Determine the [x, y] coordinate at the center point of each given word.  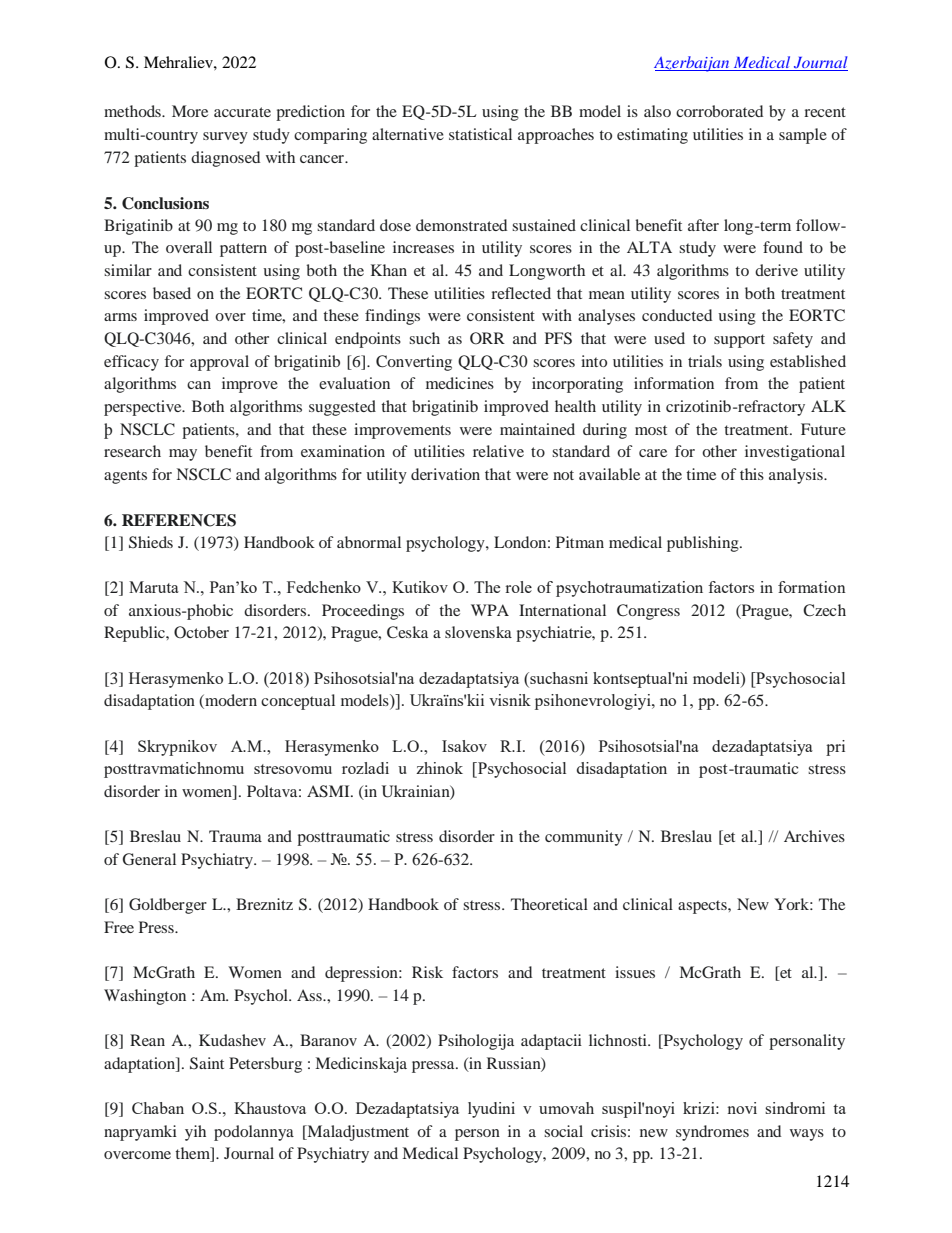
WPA [490, 610]
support [739, 341]
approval [219, 363]
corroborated [719, 111]
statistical [480, 134]
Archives [814, 836]
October [201, 632]
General [149, 859]
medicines [460, 383]
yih [195, 1133]
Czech [824, 610]
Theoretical [549, 904]
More [190, 111]
